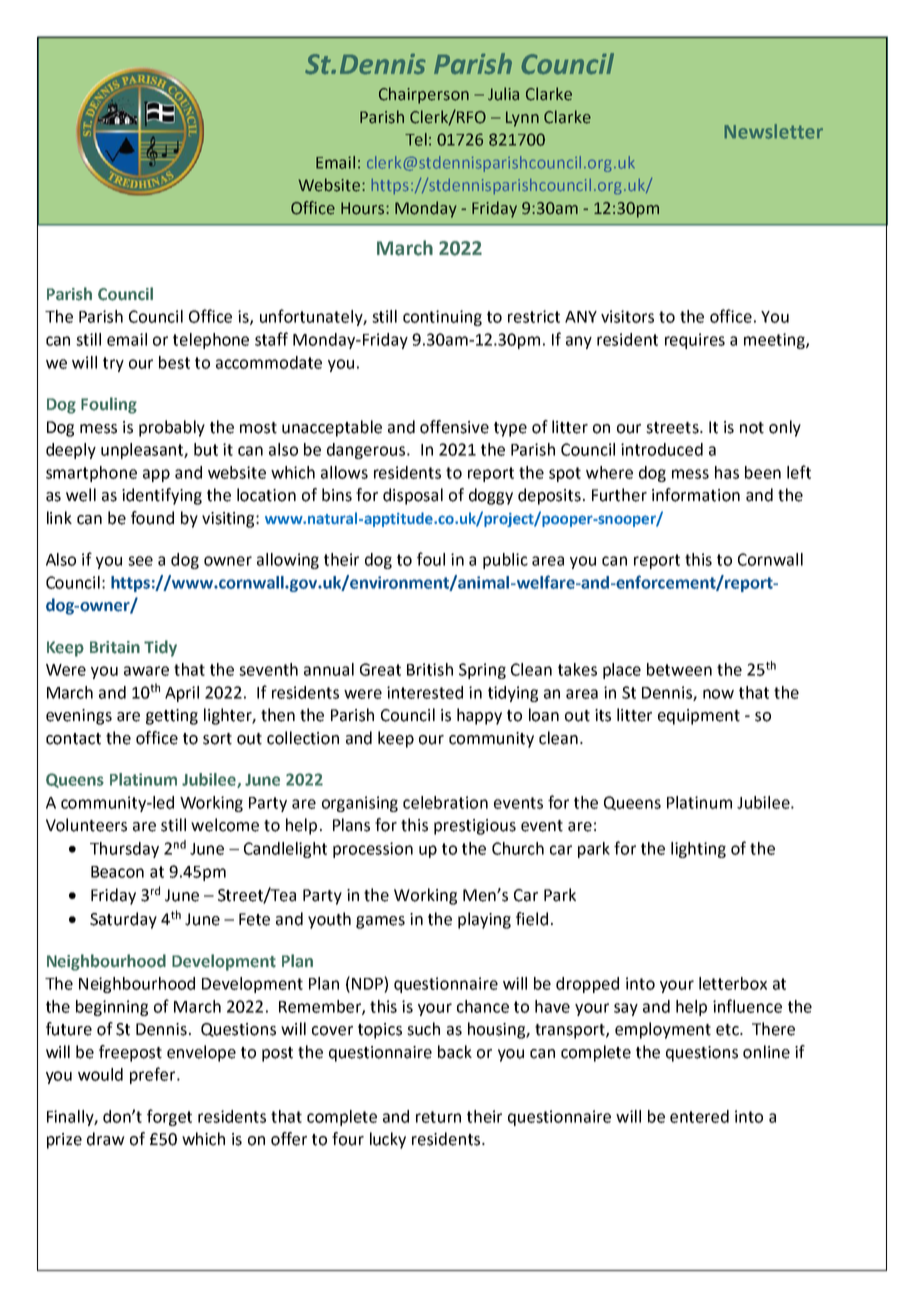 The height and width of the page is (1308, 924). I want to click on Julia, so click(503, 94).
